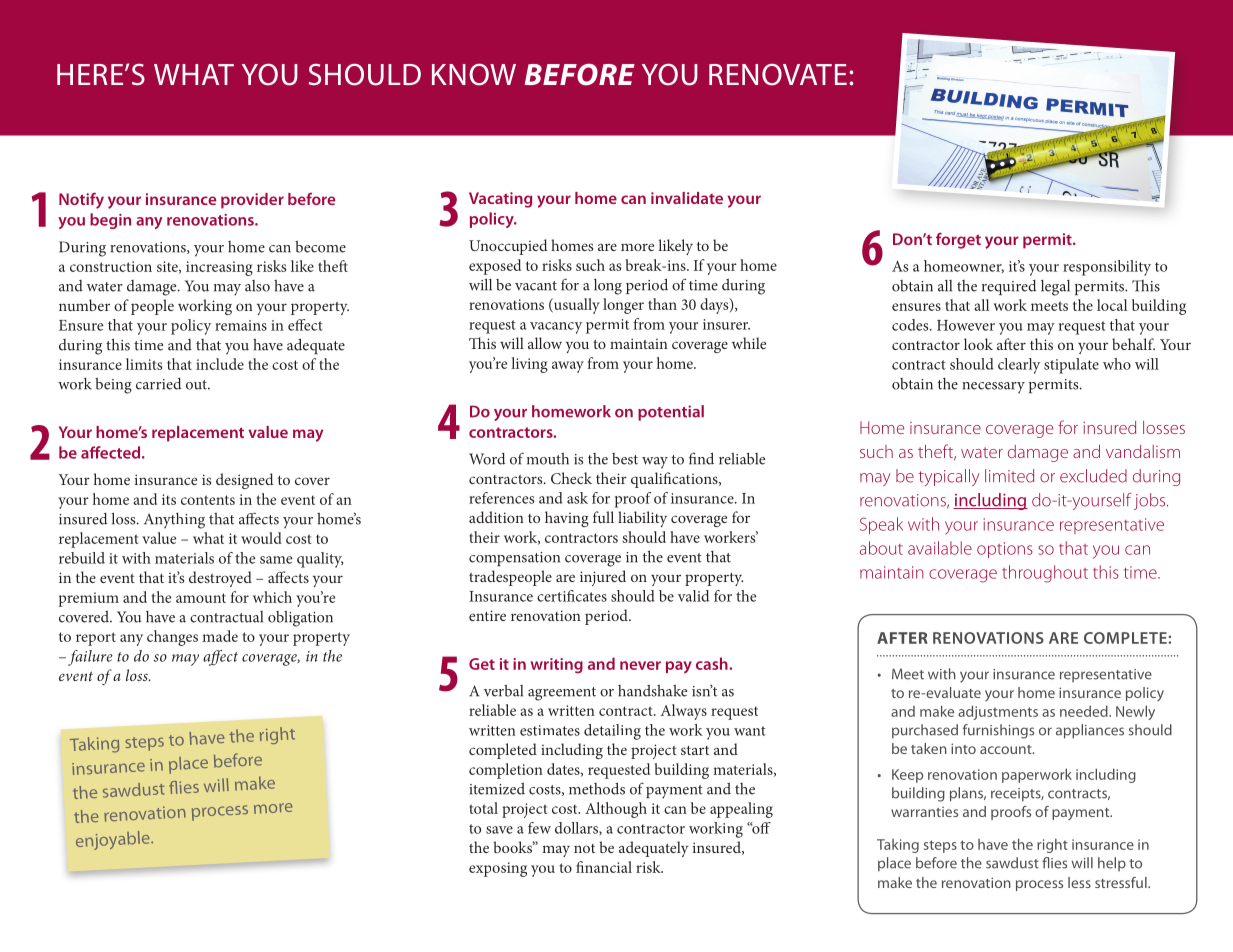  I want to click on limited, so click(1009, 476).
